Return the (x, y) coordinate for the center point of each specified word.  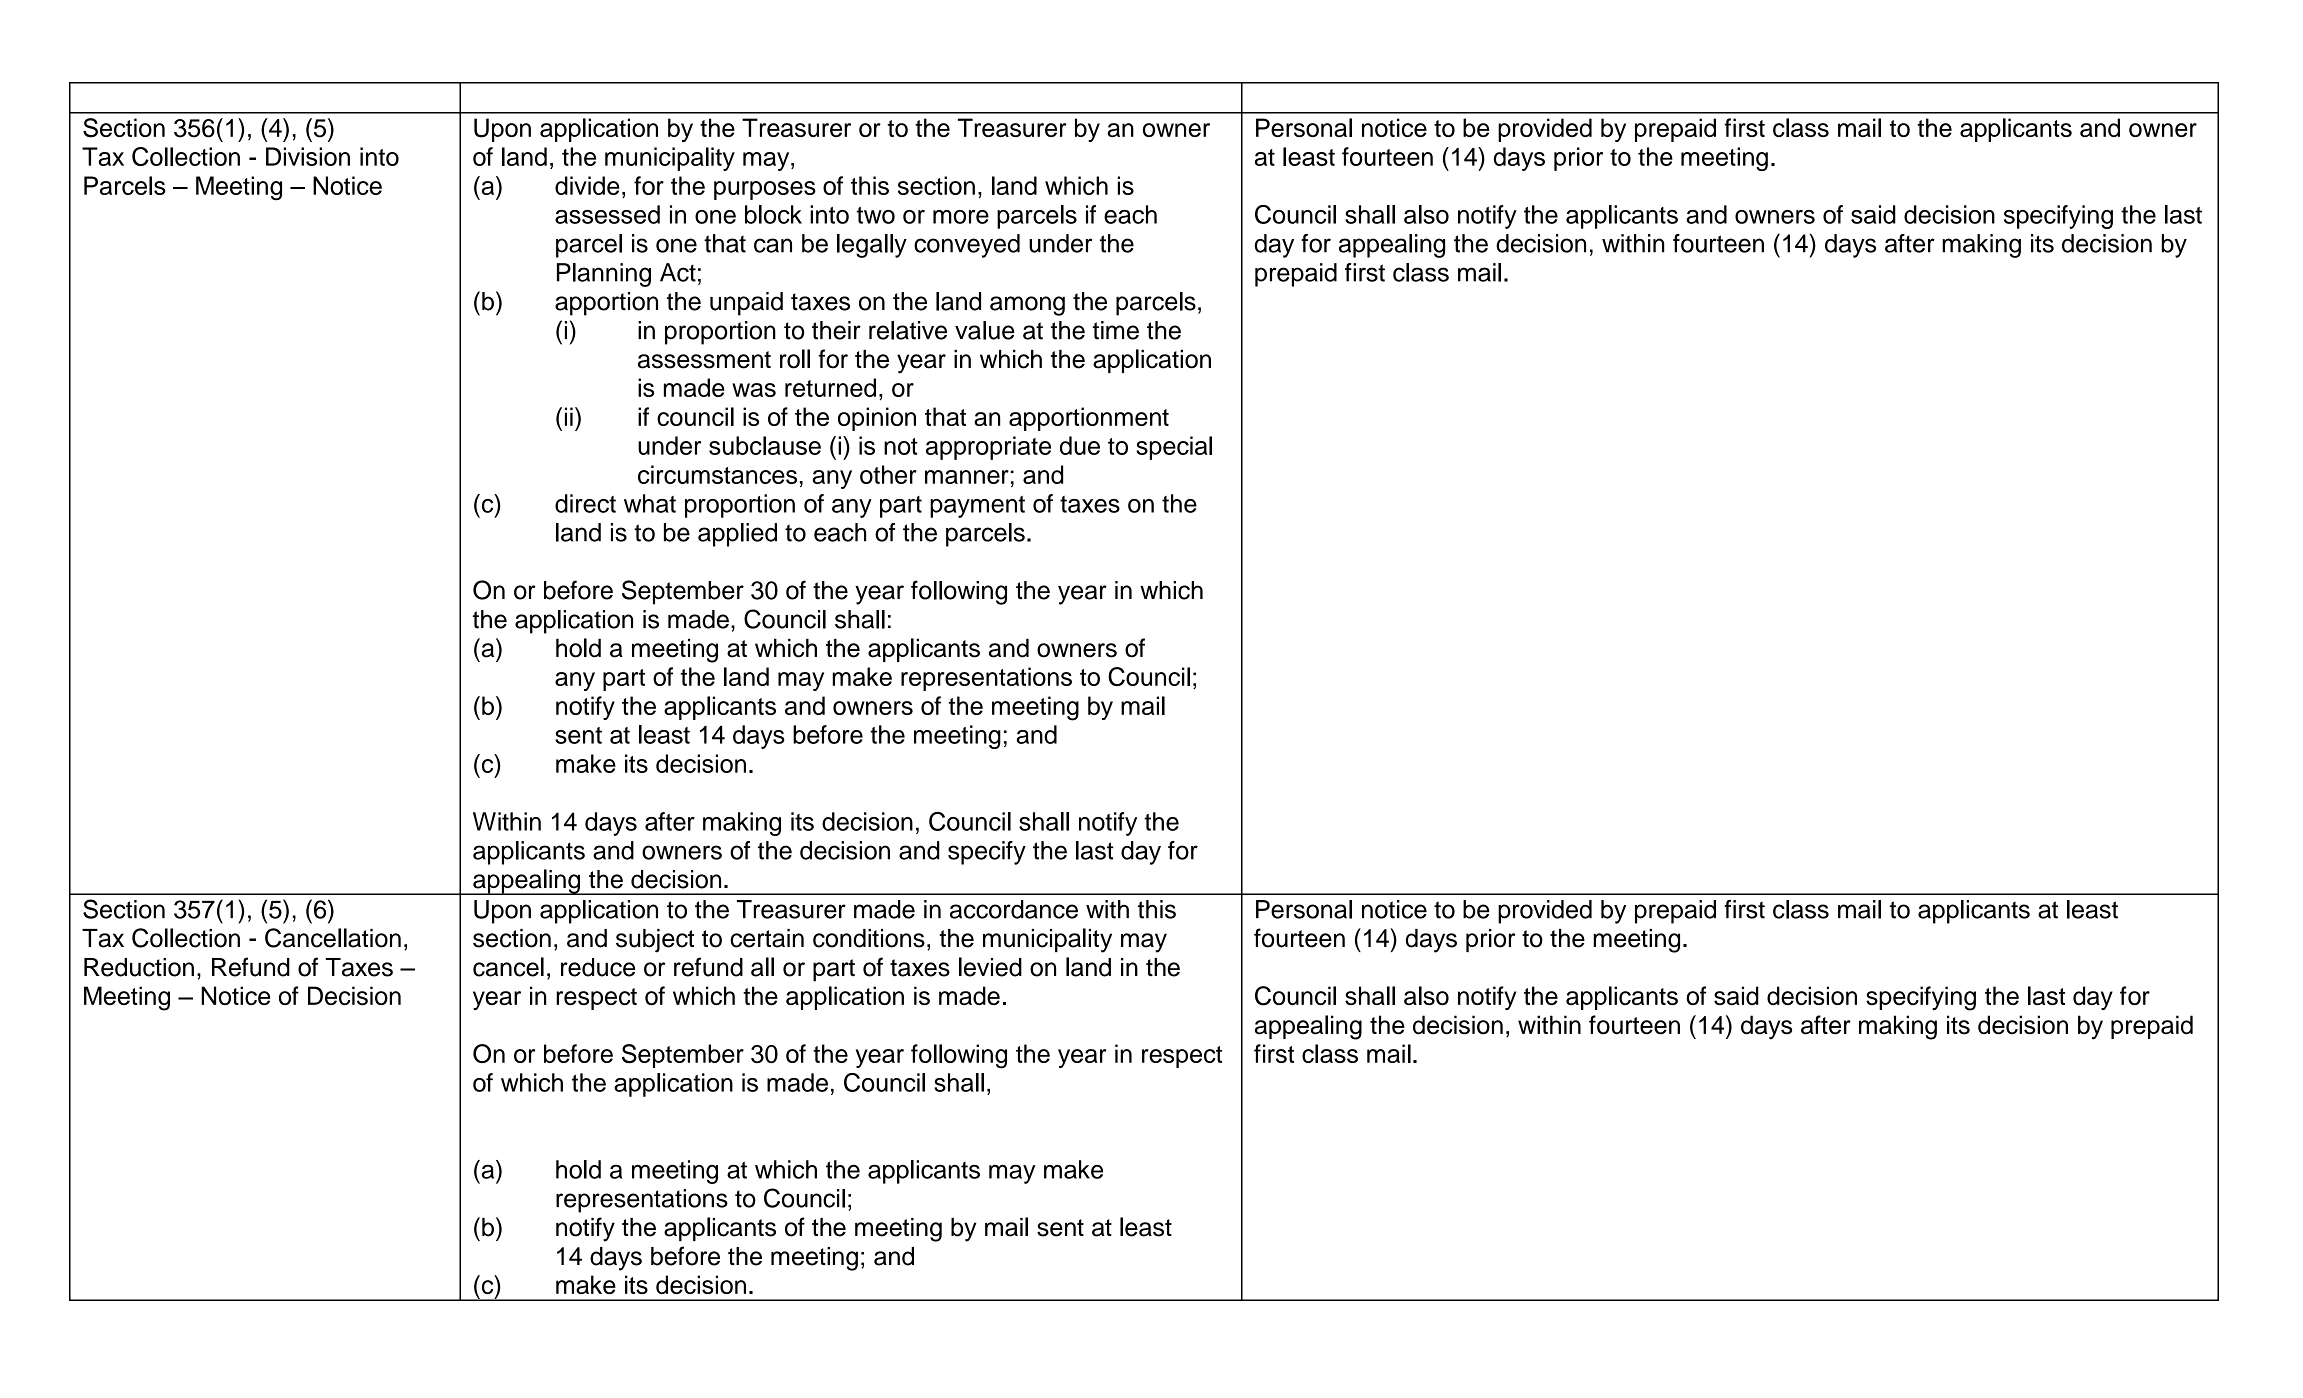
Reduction (139, 967)
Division (308, 156)
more (961, 217)
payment (977, 507)
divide (587, 185)
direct (585, 503)
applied (737, 535)
